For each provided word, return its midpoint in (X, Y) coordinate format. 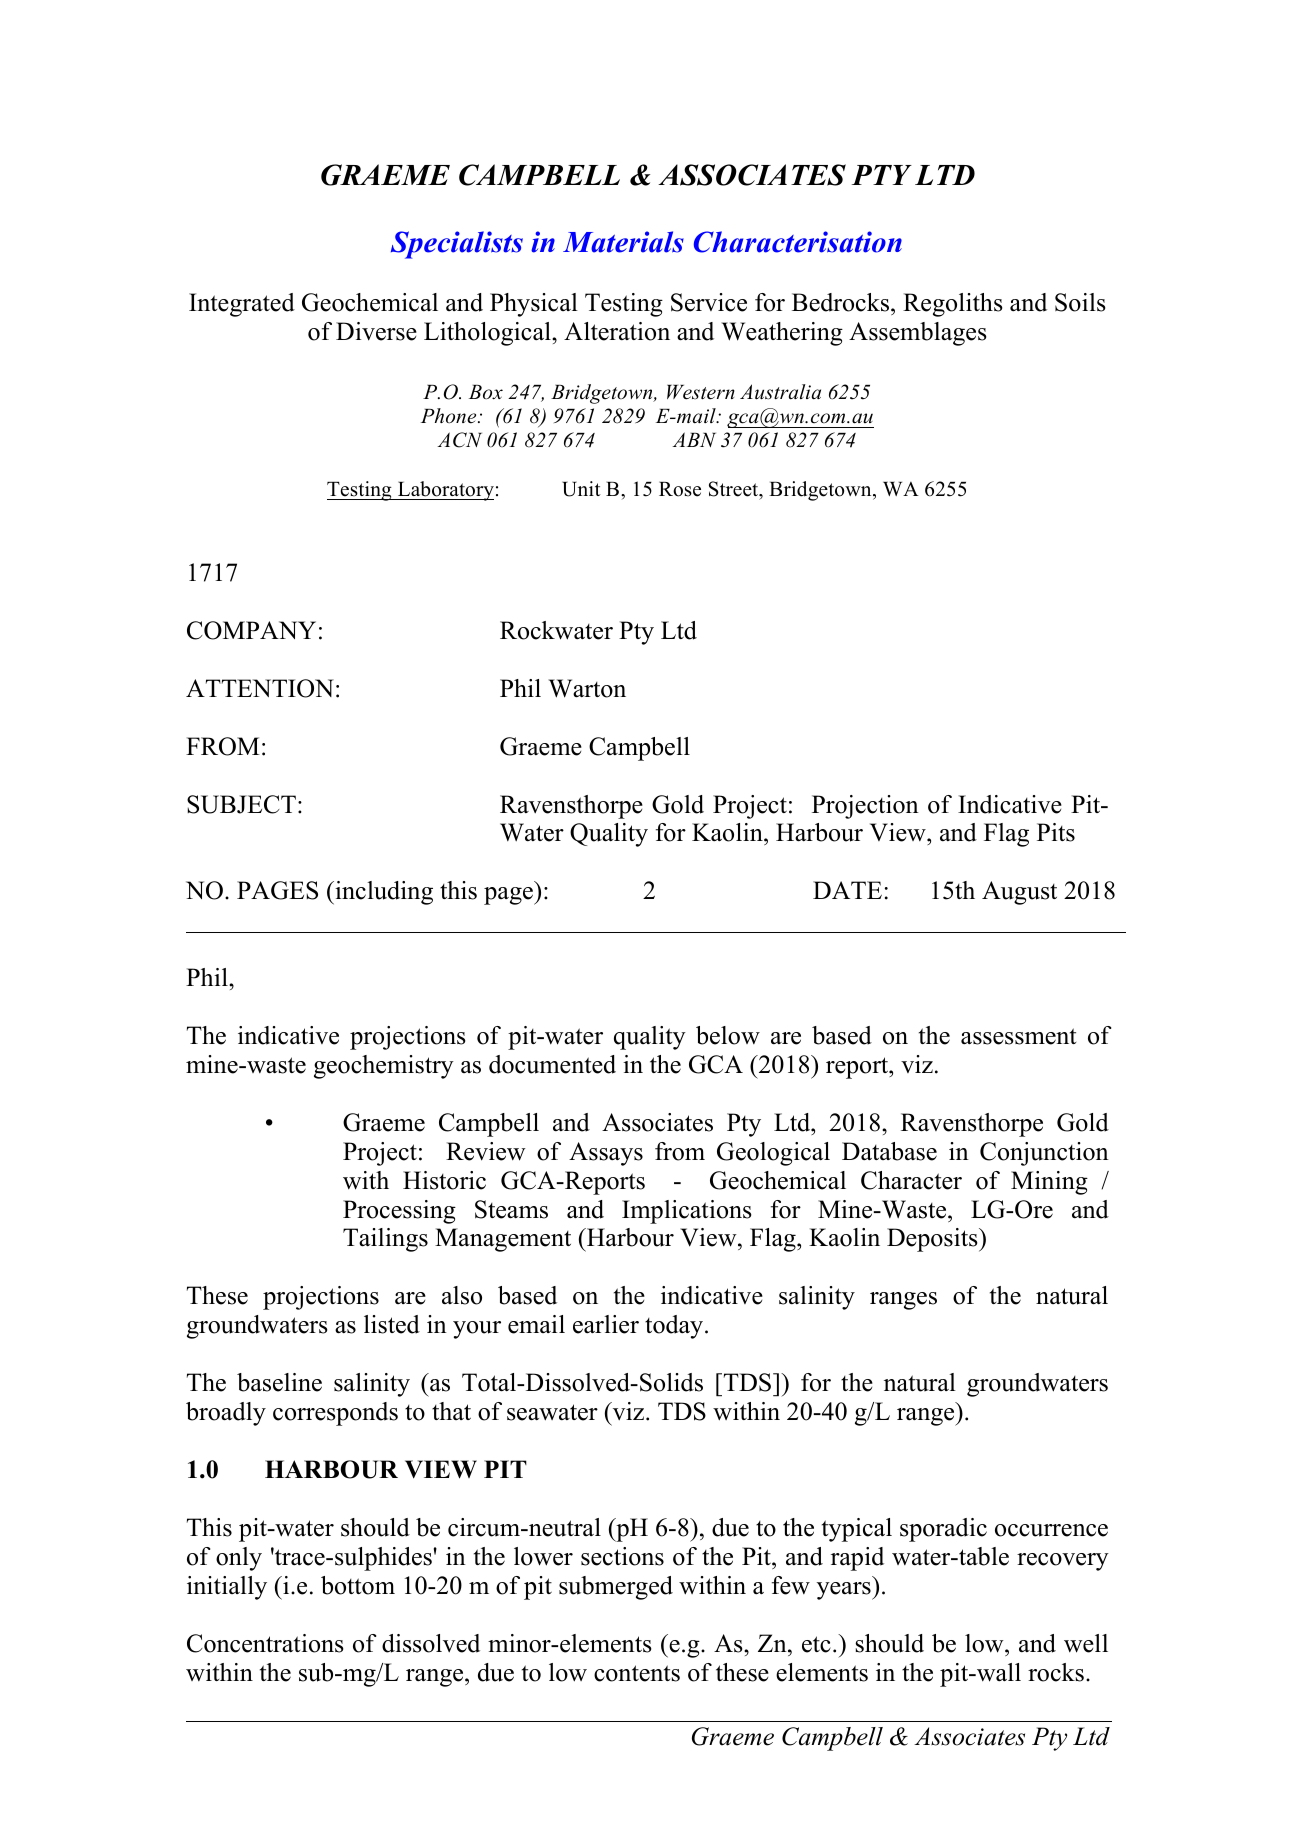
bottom (358, 1585)
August (1019, 893)
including (383, 893)
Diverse (376, 331)
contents (637, 1673)
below (728, 1035)
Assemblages (918, 334)
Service (709, 302)
